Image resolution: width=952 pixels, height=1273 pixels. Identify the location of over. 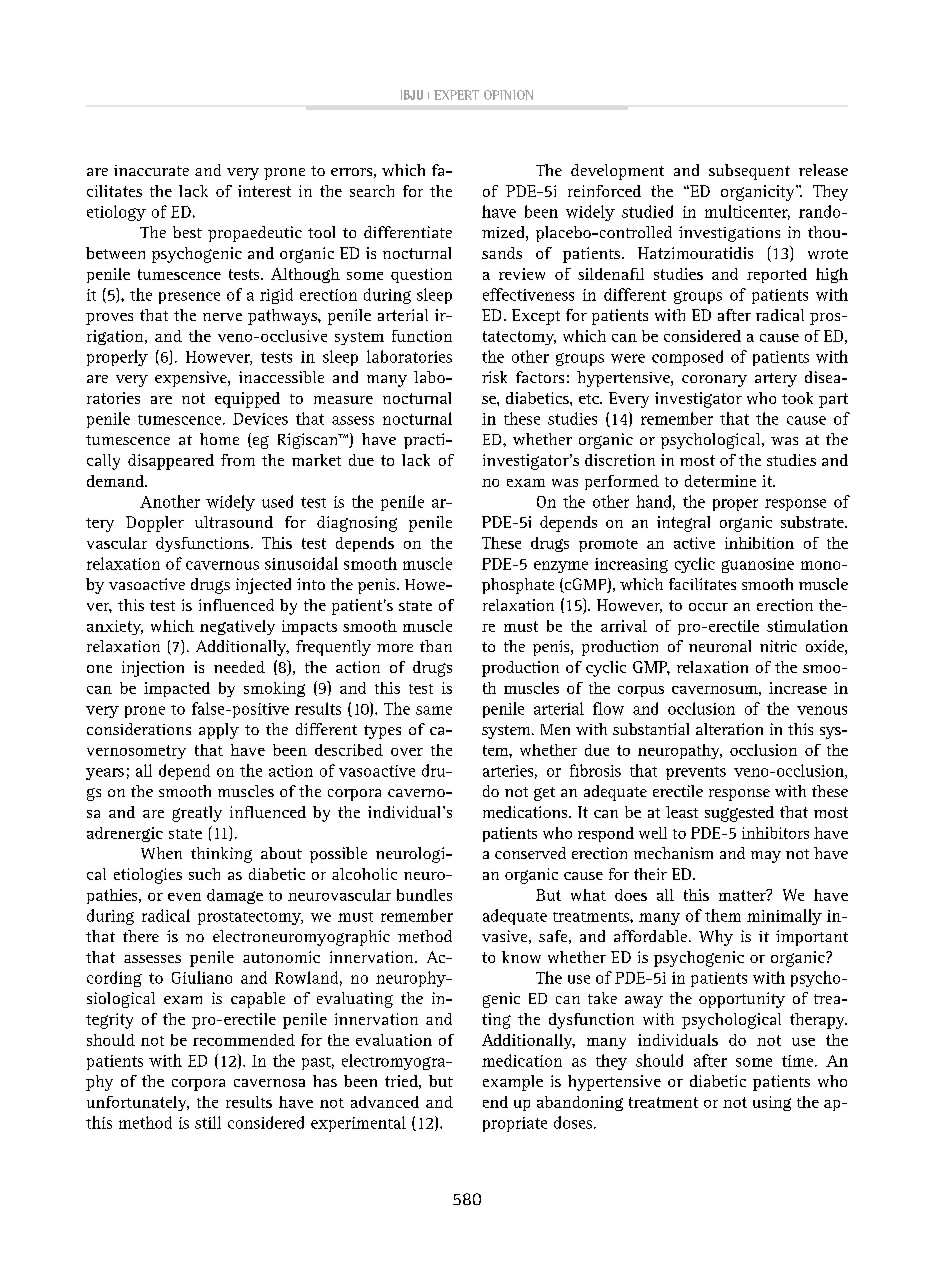
(407, 752).
